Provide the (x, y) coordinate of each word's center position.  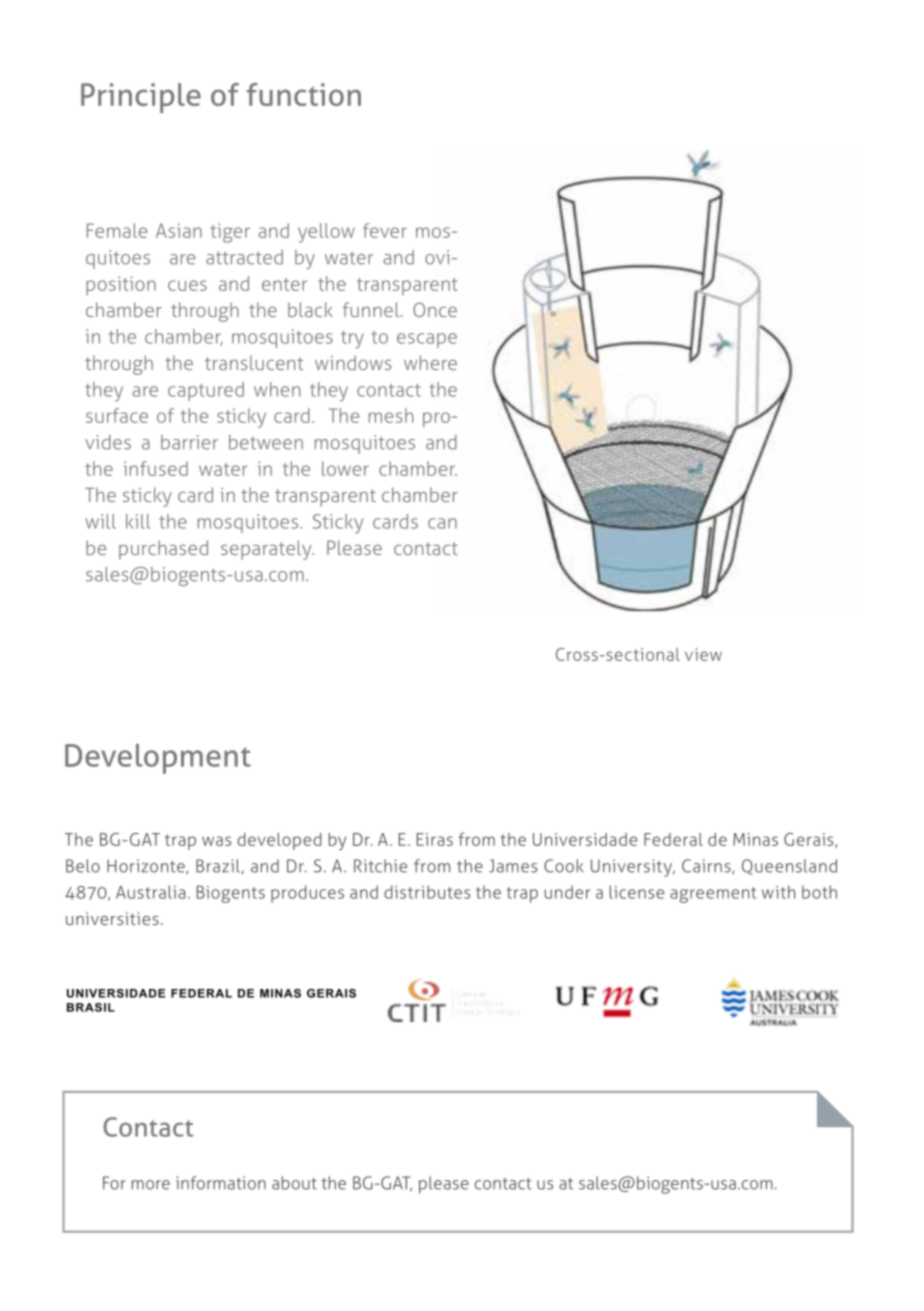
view (703, 654)
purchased (163, 550)
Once (435, 309)
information (221, 1183)
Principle (141, 98)
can (442, 523)
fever (385, 230)
